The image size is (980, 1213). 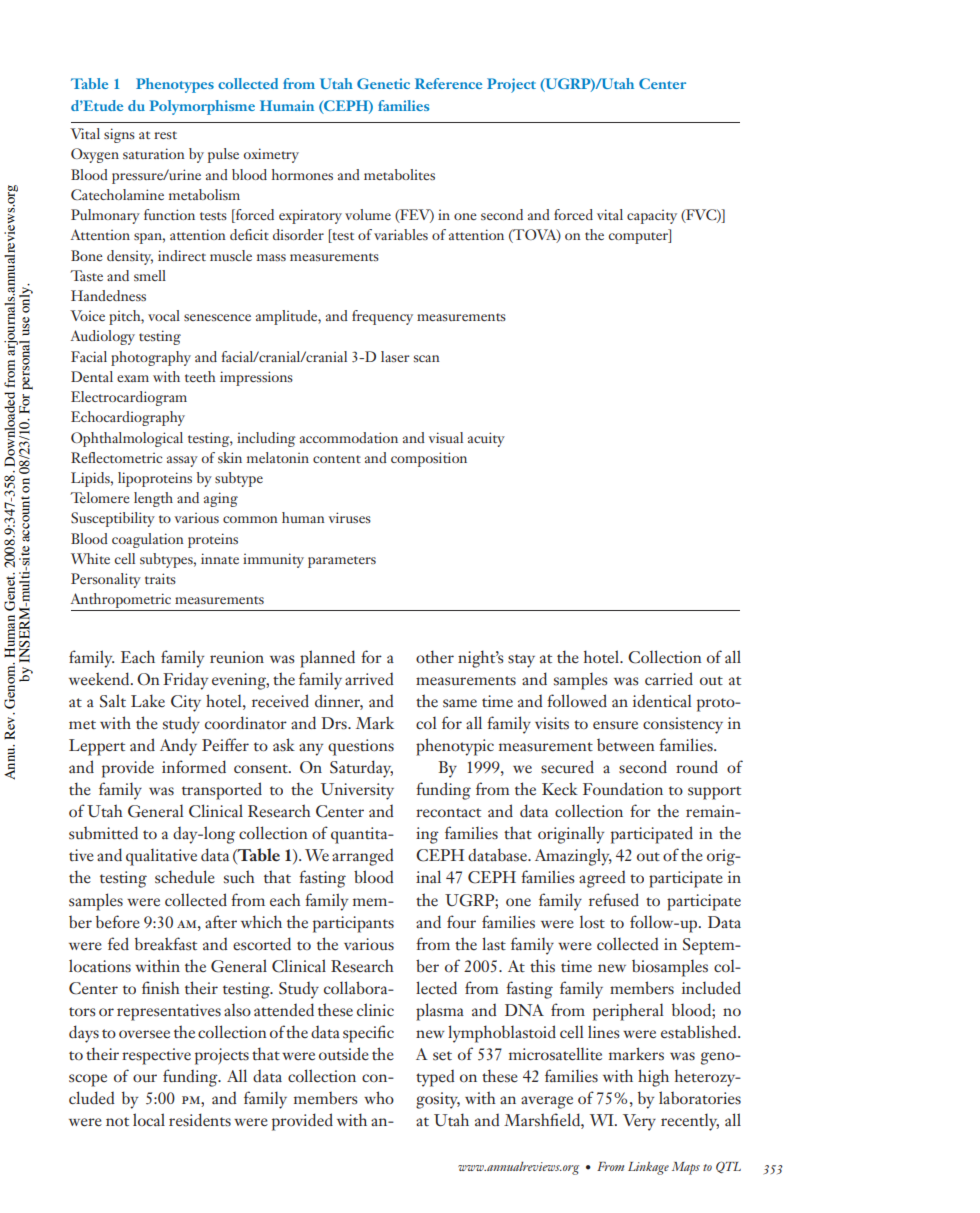 What do you see at coordinates (448, 83) in the document?
I see `Reference` at bounding box center [448, 83].
